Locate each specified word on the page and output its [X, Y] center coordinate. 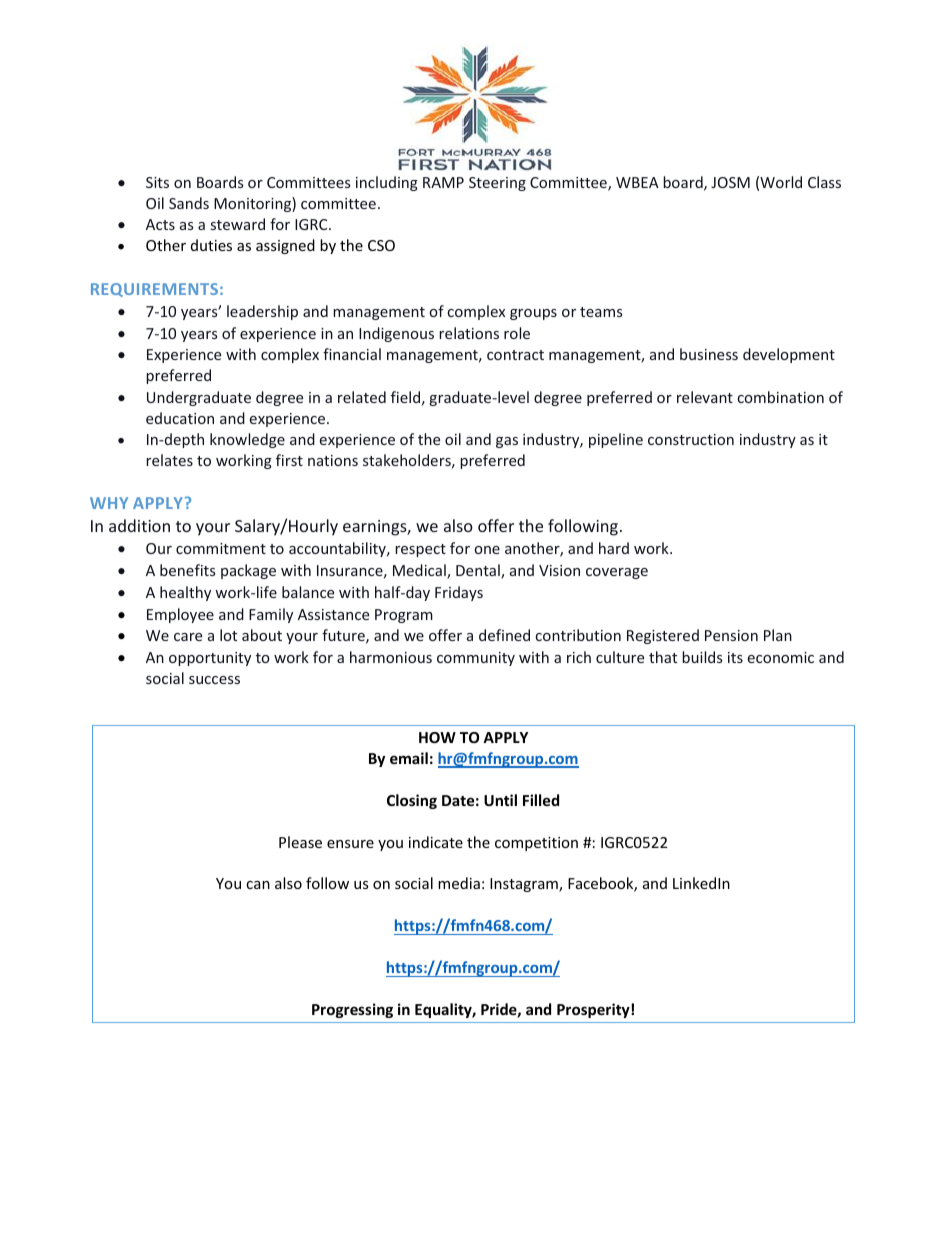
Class [824, 182]
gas [507, 442]
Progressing [352, 1010]
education [180, 418]
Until [500, 800]
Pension [731, 635]
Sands [189, 203]
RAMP [443, 182]
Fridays [459, 593]
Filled [541, 800]
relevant [705, 397]
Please [300, 842]
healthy [185, 593]
